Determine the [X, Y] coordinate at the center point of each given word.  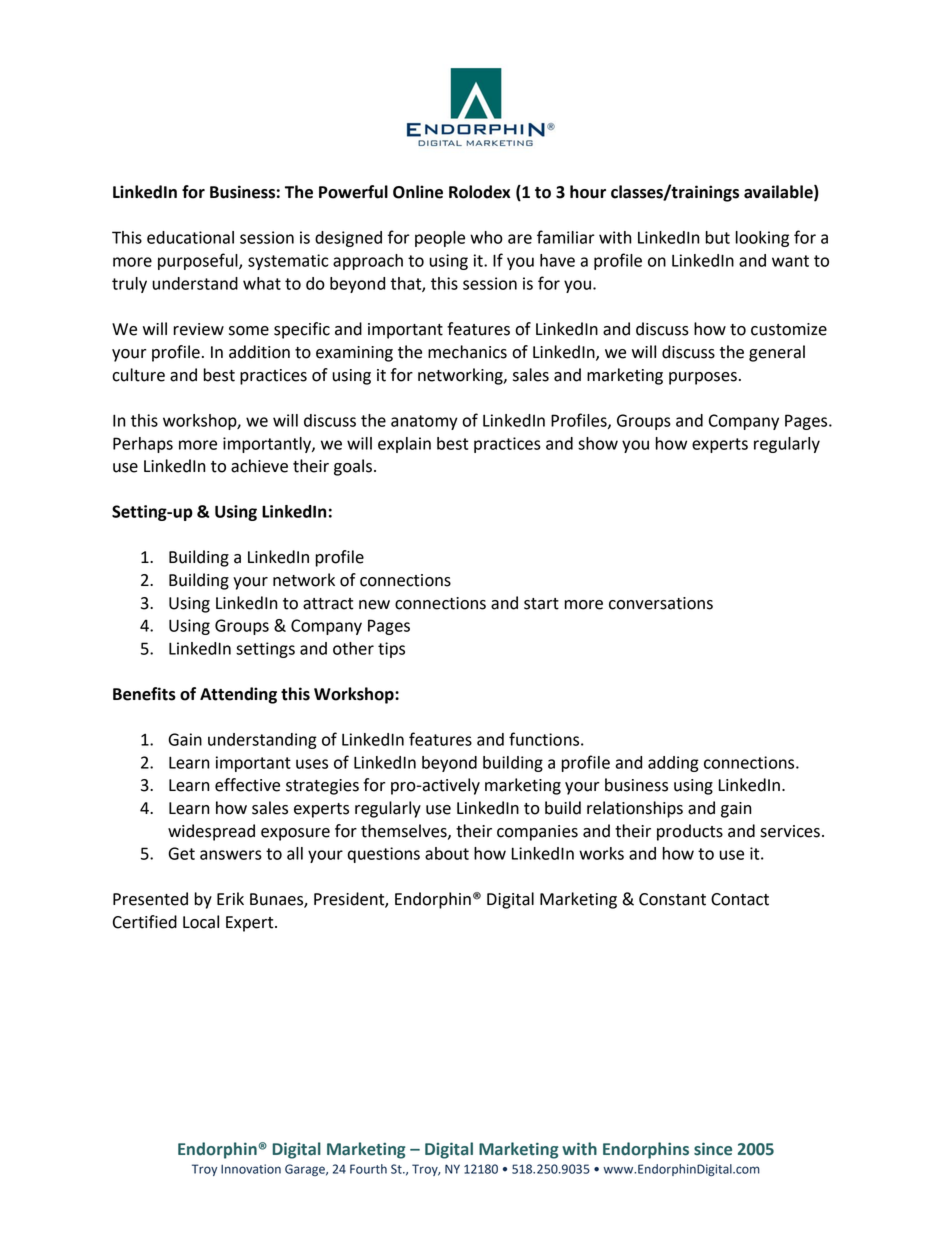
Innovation [251, 1169]
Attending [238, 695]
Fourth [368, 1169]
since [713, 1149]
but [717, 237]
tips [391, 650]
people [440, 239]
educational [190, 237]
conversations [661, 603]
